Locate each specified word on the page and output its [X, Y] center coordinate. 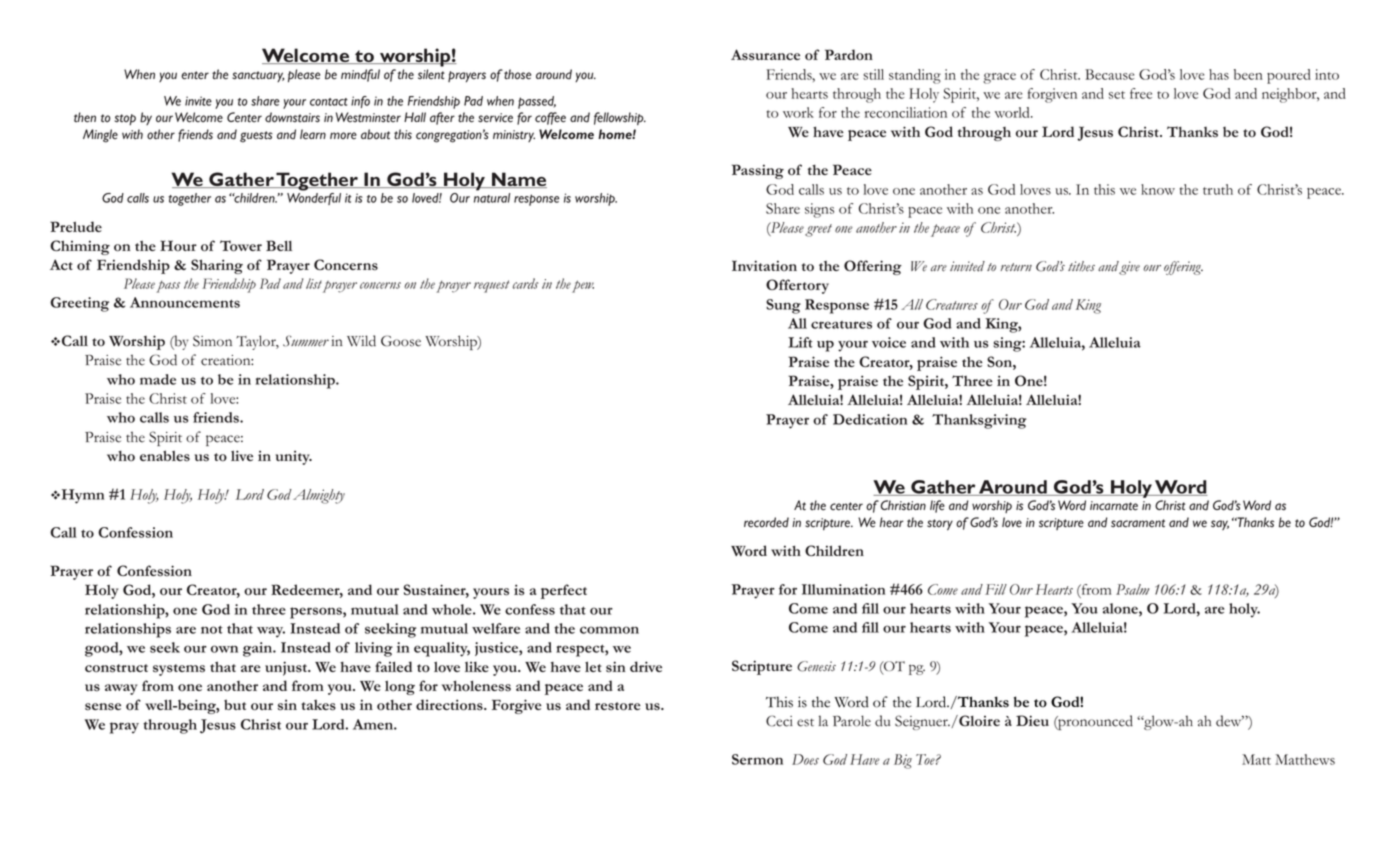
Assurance [765, 55]
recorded [766, 522]
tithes [1081, 266]
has [1219, 74]
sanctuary [258, 76]
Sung [783, 306]
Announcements [185, 302]
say [1220, 525]
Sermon [757, 759]
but [235, 704]
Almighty [319, 496]
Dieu [1032, 720]
